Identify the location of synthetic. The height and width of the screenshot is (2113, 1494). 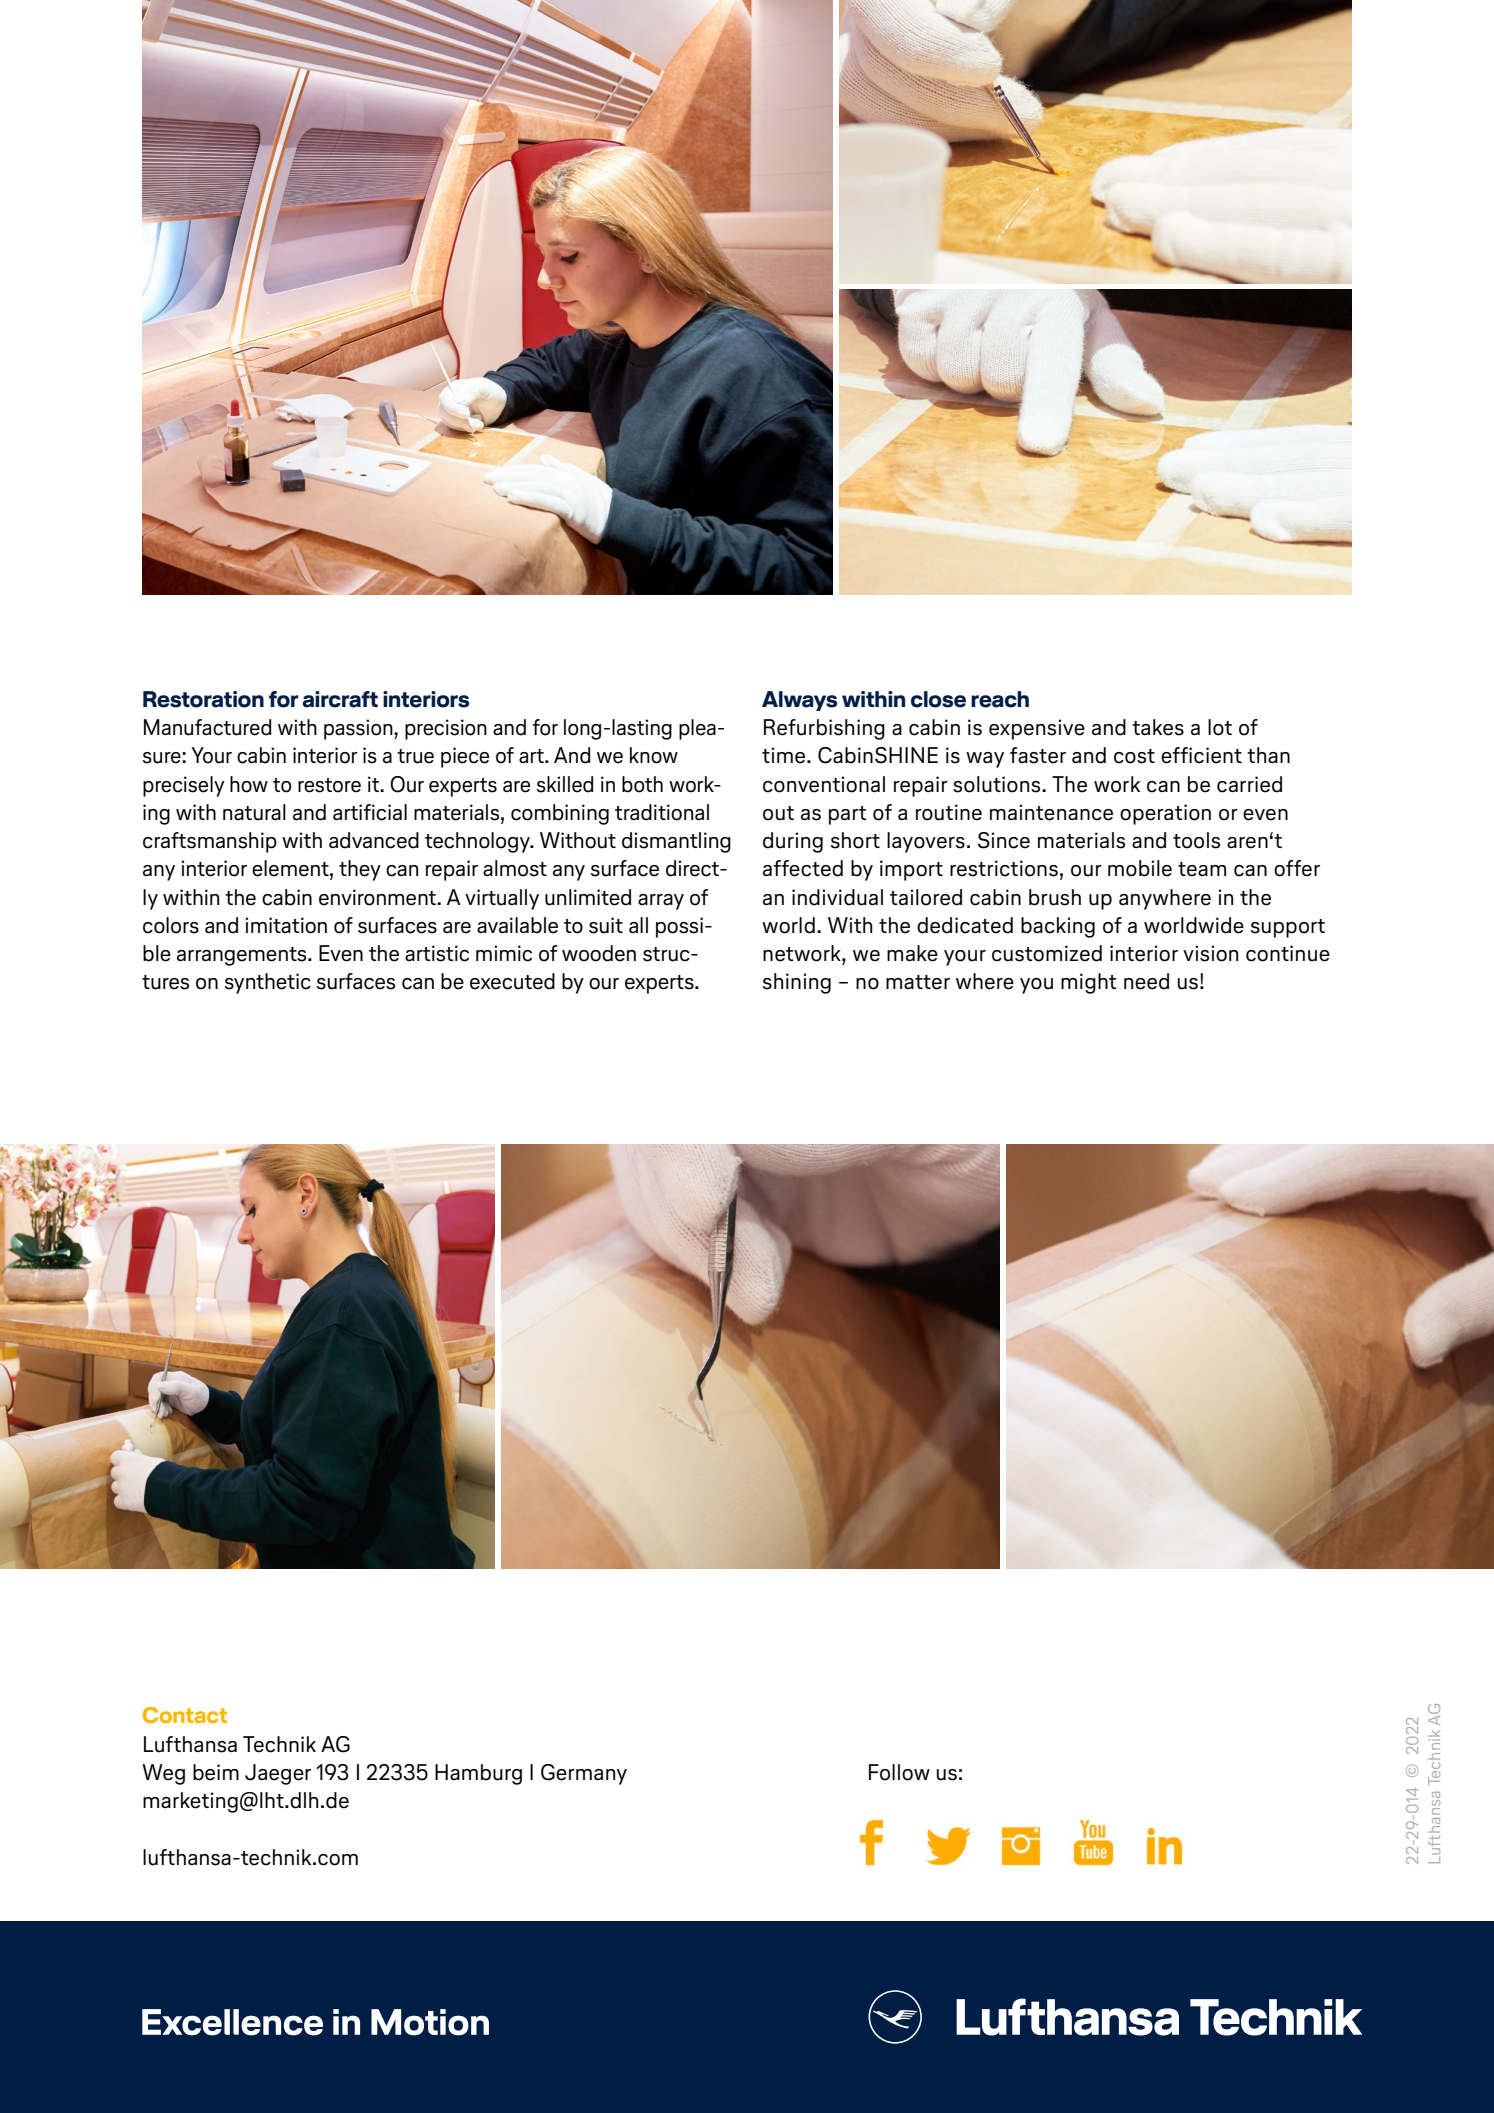
(268, 983).
